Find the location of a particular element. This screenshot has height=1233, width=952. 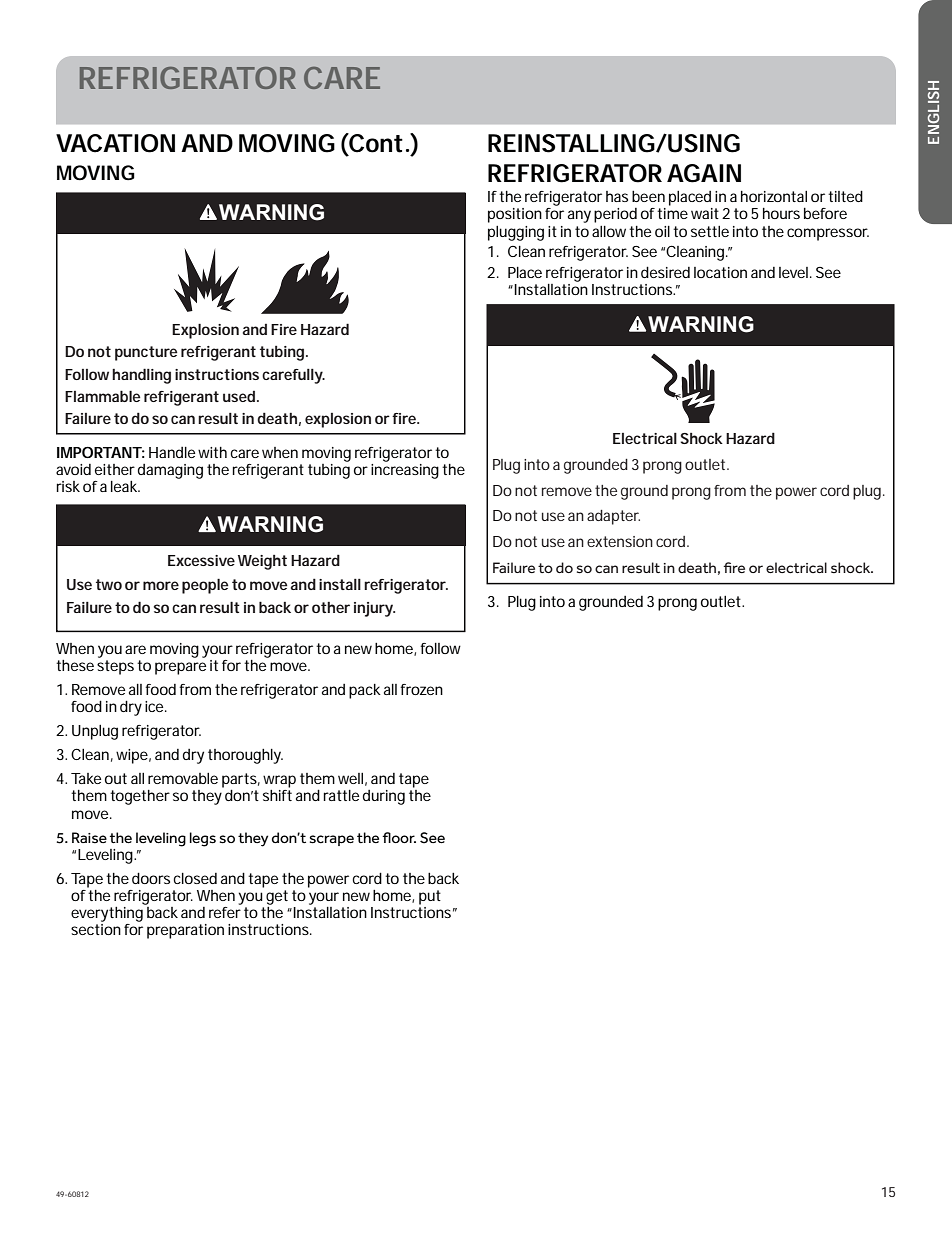

other is located at coordinates (331, 607).
